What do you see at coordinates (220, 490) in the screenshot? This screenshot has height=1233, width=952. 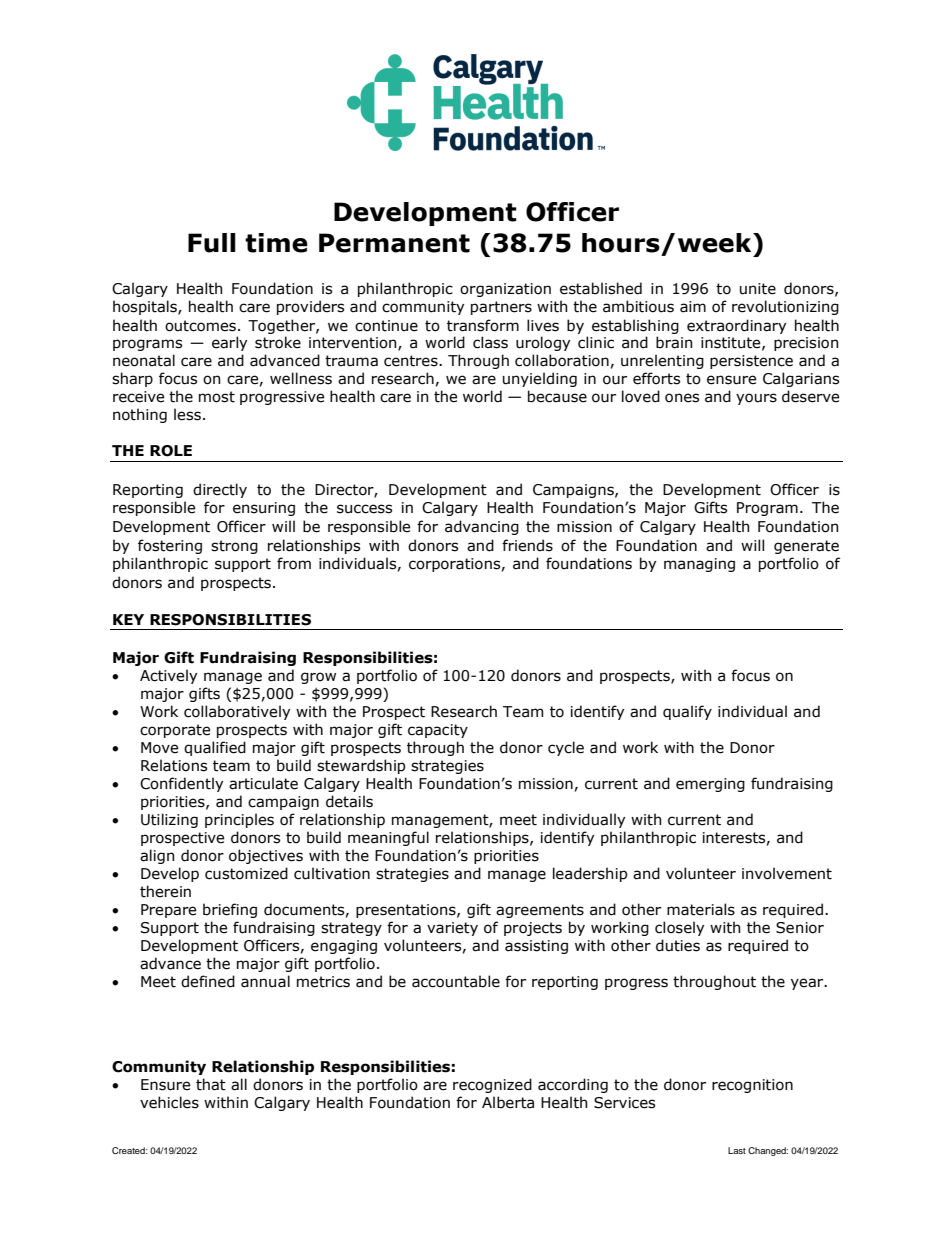 I see `directly` at bounding box center [220, 490].
